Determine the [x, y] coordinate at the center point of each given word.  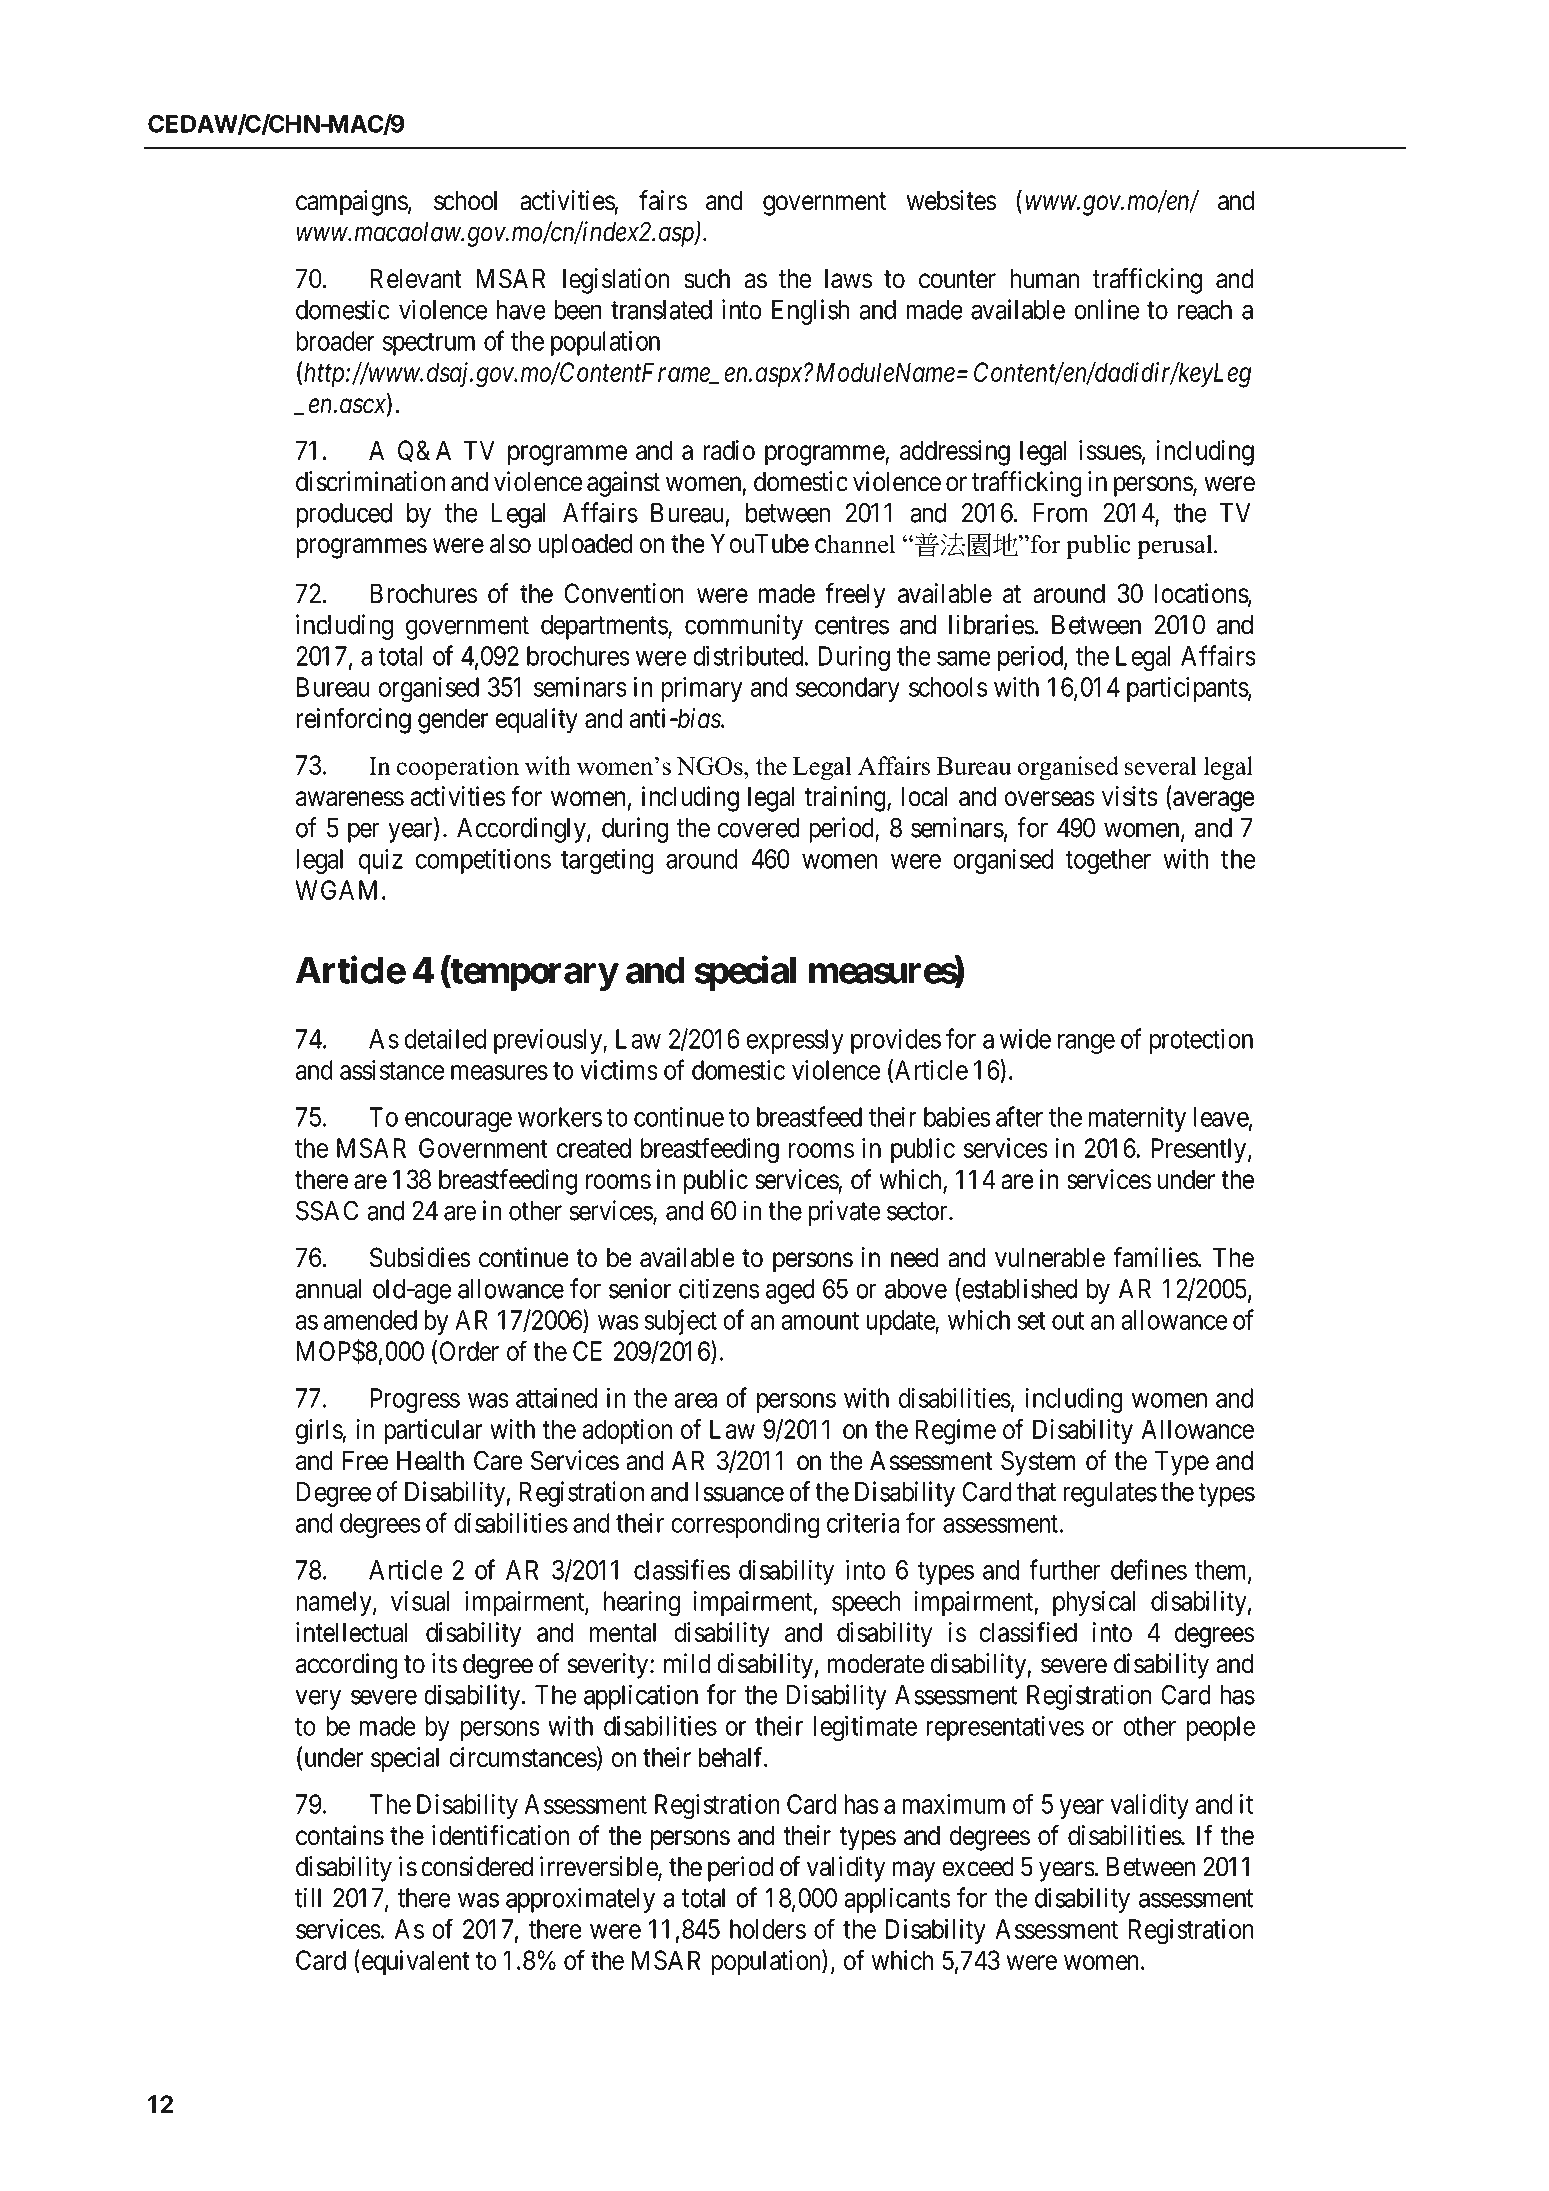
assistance [392, 1070]
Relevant [416, 279]
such [707, 279]
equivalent [414, 1962]
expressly [795, 1041]
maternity [1137, 1119]
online [1106, 309]
